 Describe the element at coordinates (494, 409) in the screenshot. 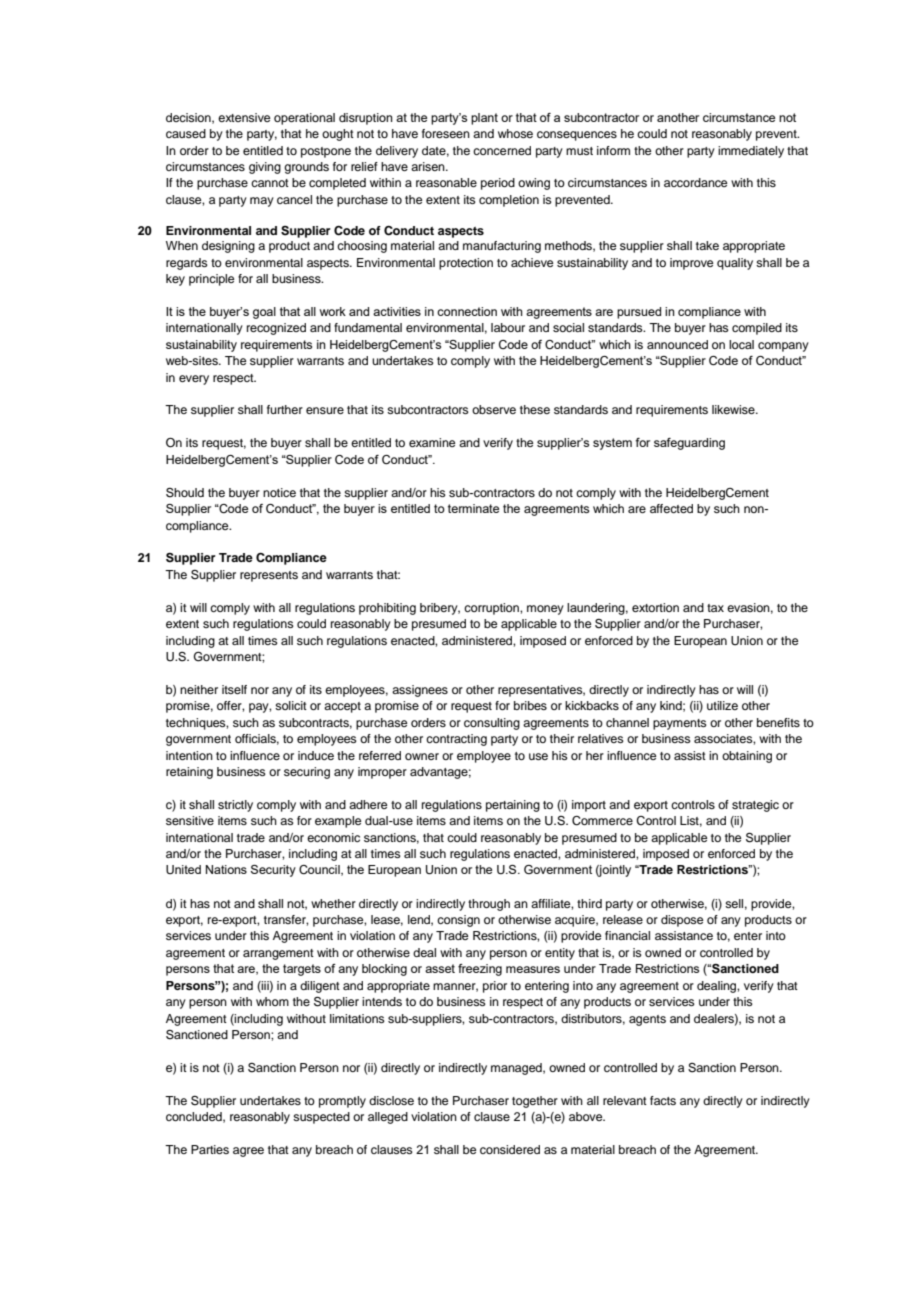

I see `observe` at that location.
